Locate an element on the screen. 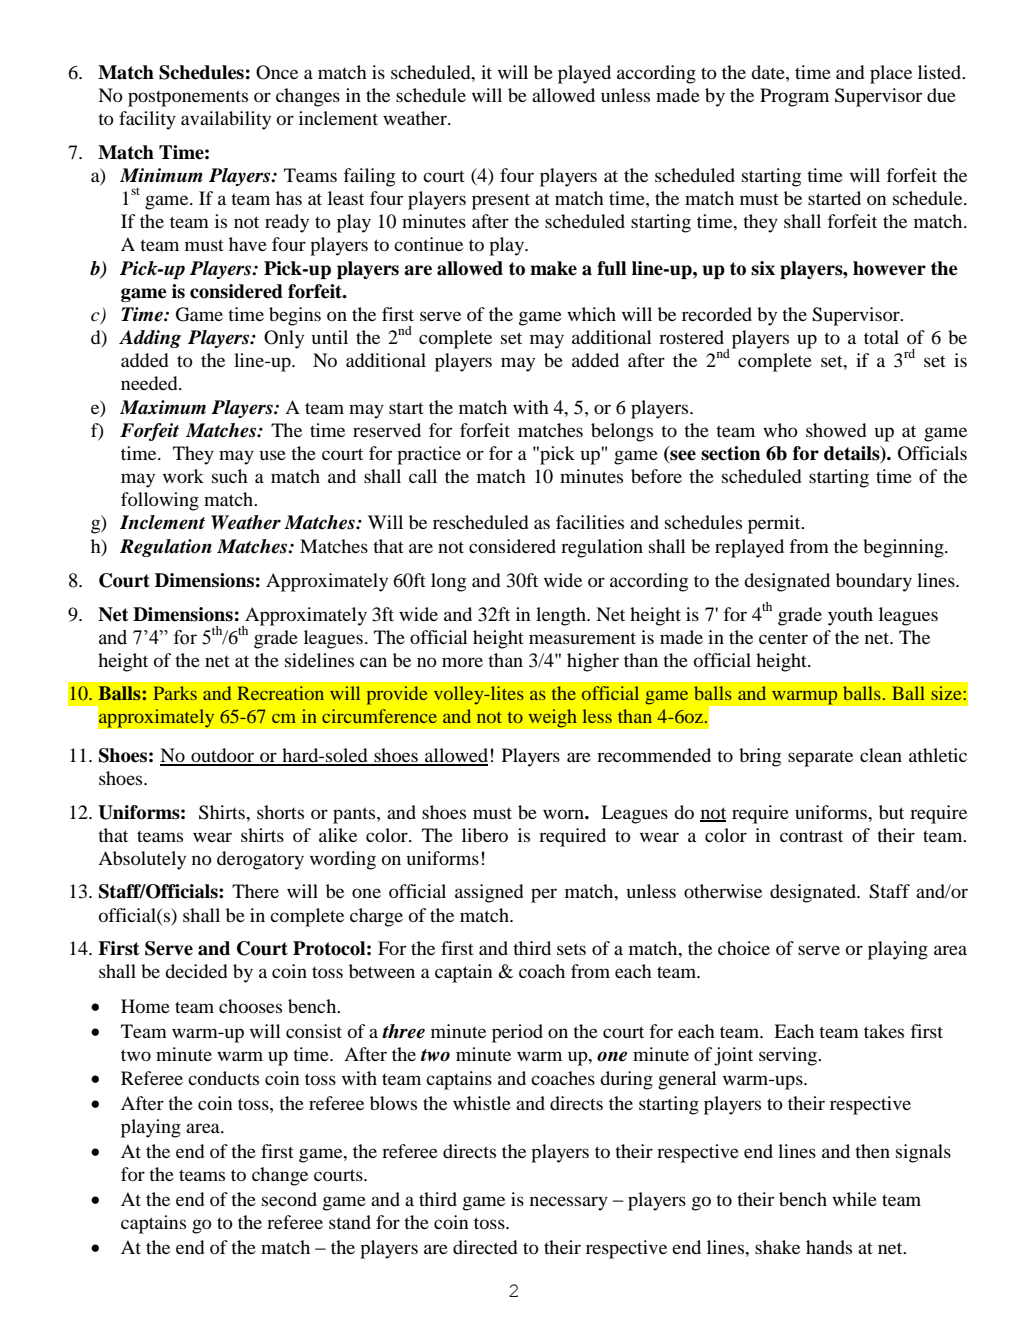 Image resolution: width=1028 pixels, height=1331 pixels. Only is located at coordinates (284, 339).
